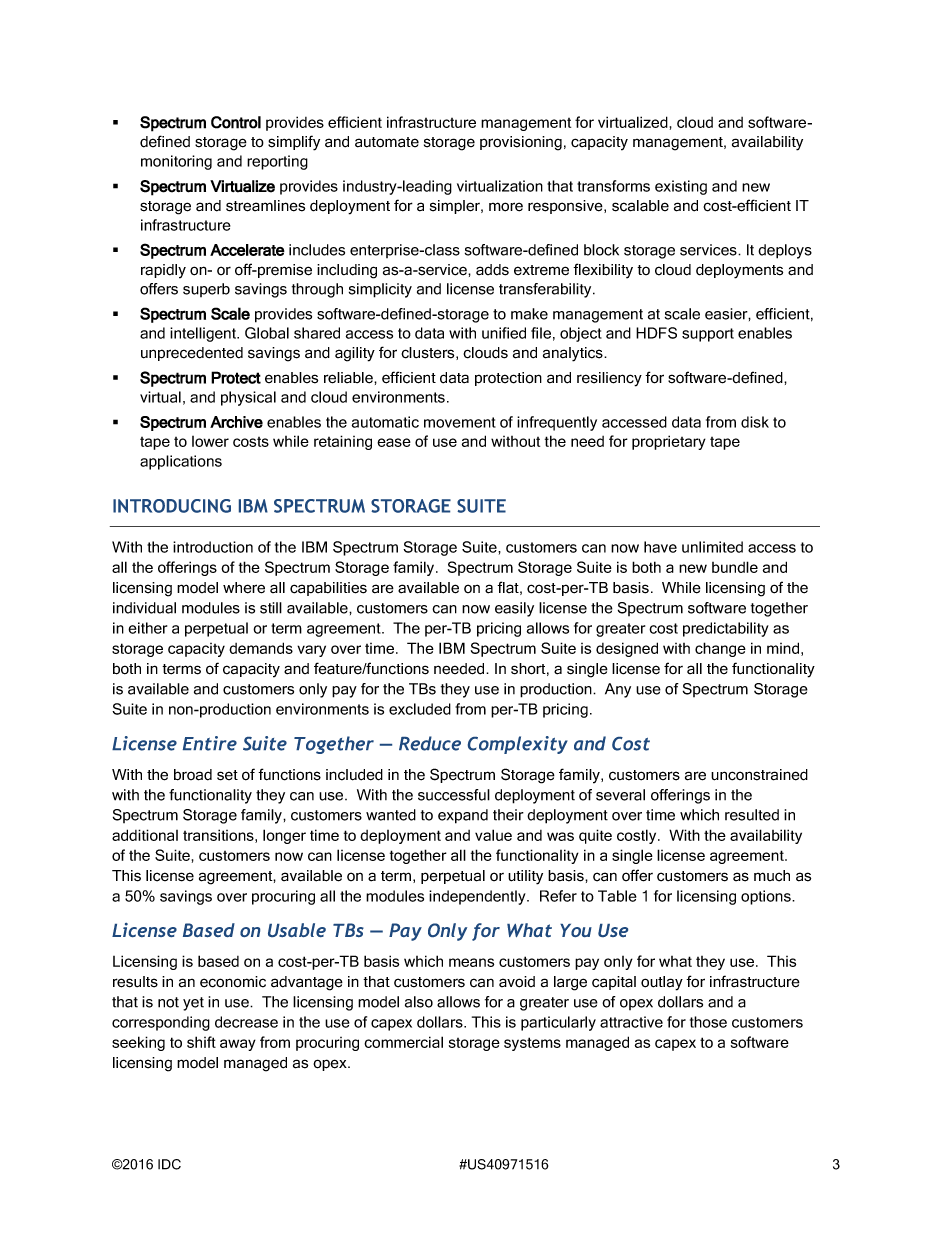 The width and height of the screenshot is (952, 1233). I want to click on options, so click(767, 897).
